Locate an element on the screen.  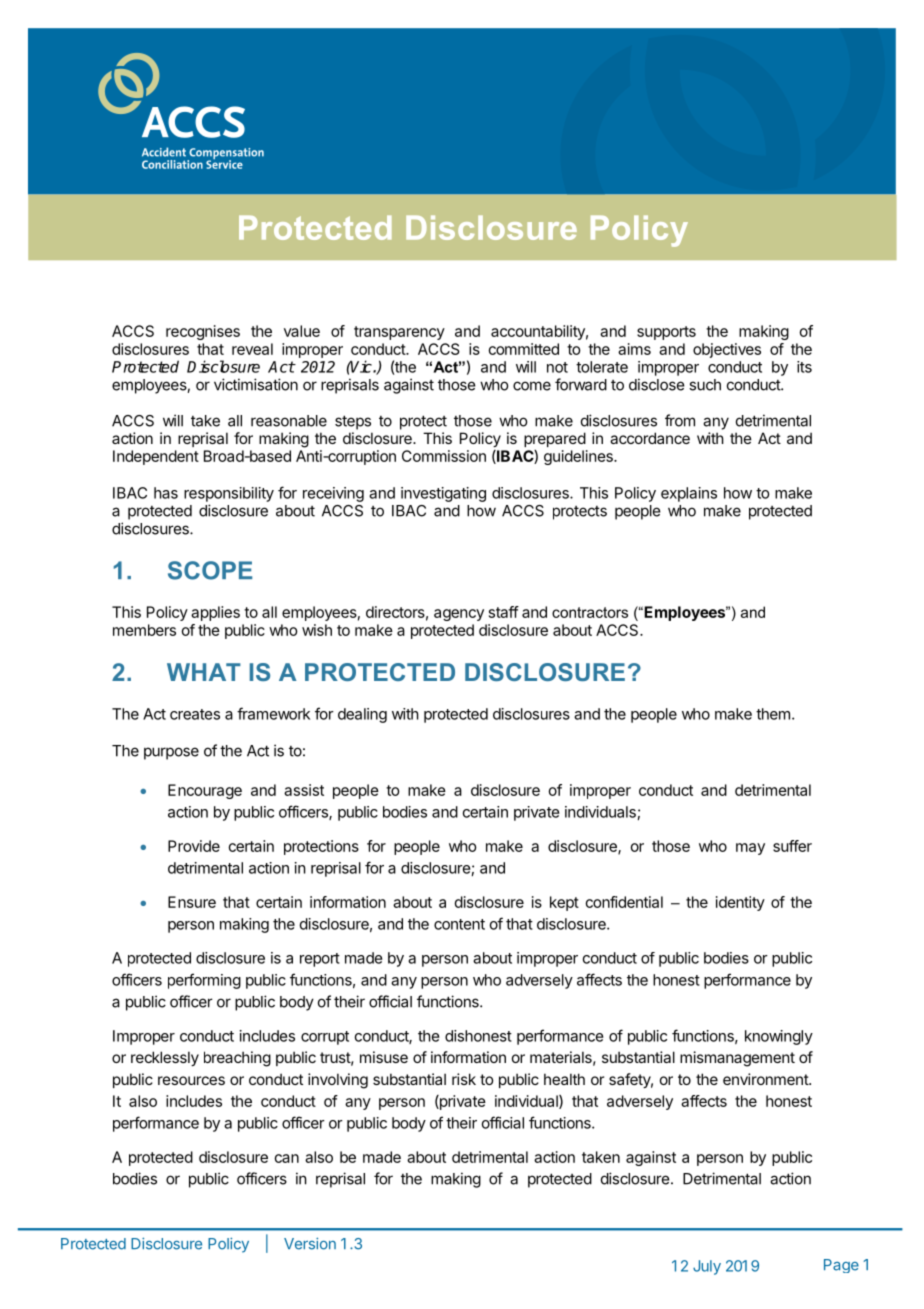
knowingly is located at coordinates (779, 1037).
